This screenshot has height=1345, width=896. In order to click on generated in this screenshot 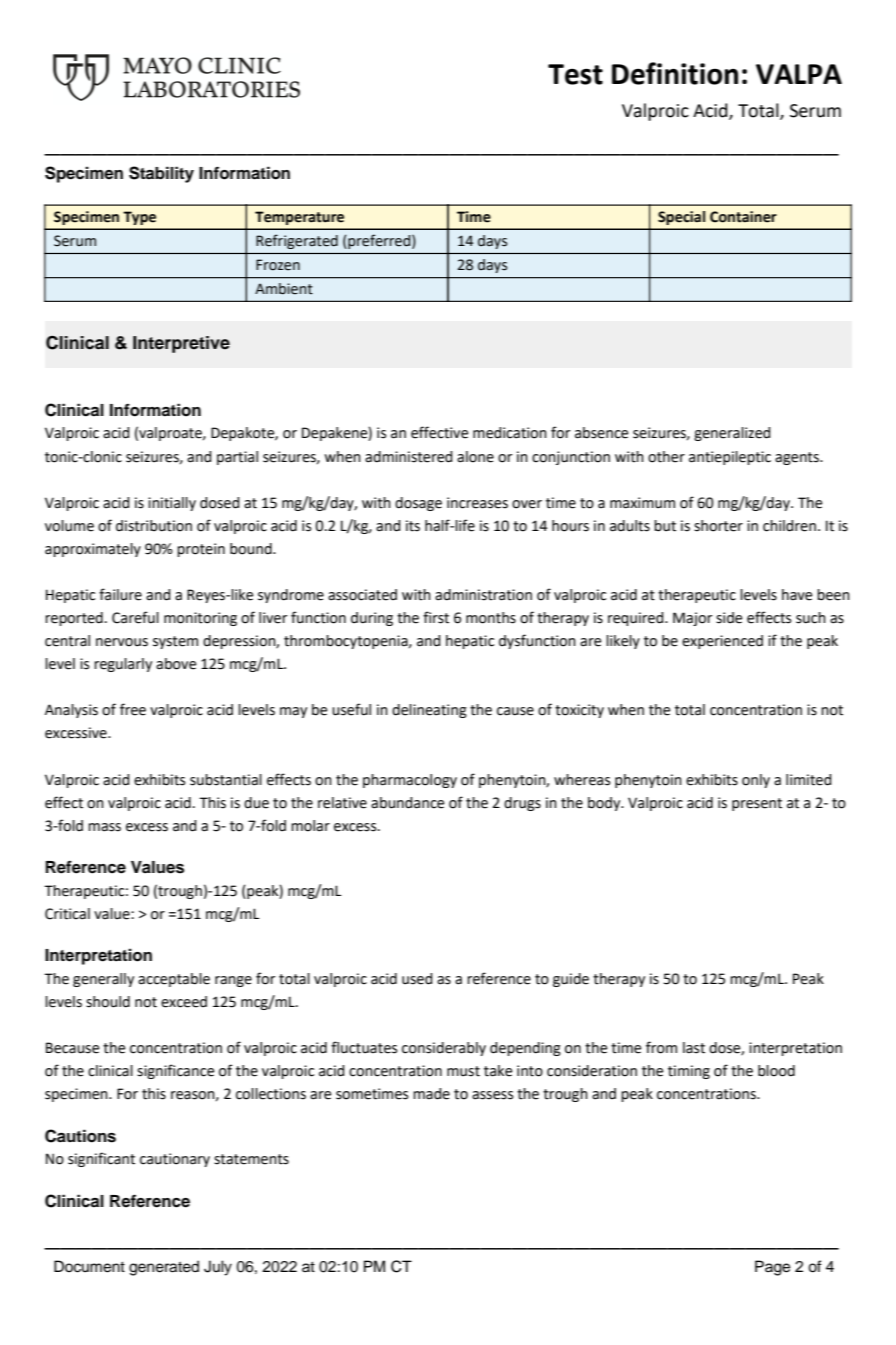, I will do `click(164, 1268)`.
